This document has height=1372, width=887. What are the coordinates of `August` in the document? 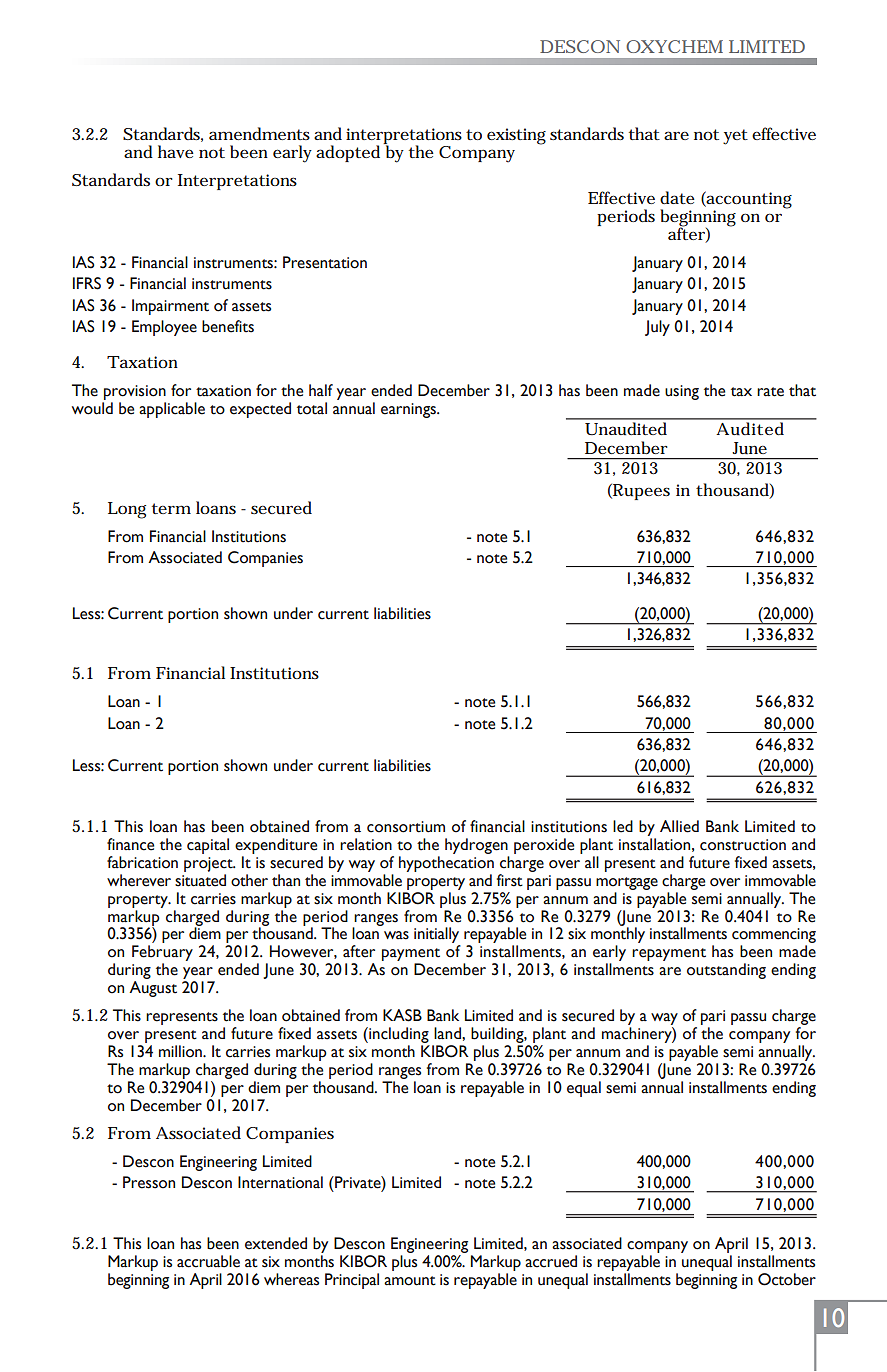 It's located at (153, 989).
